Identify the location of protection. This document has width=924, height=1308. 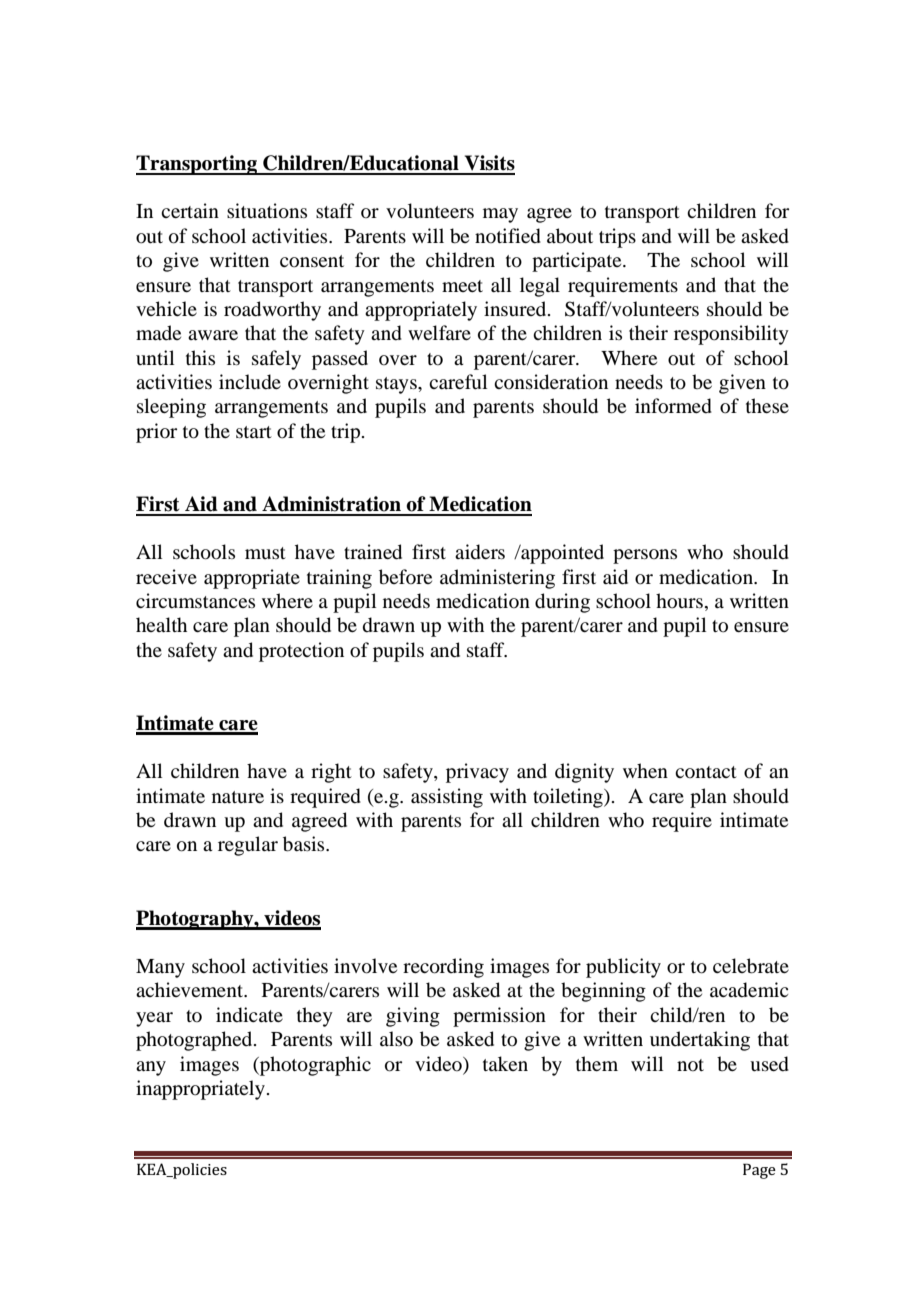
(301, 652).
